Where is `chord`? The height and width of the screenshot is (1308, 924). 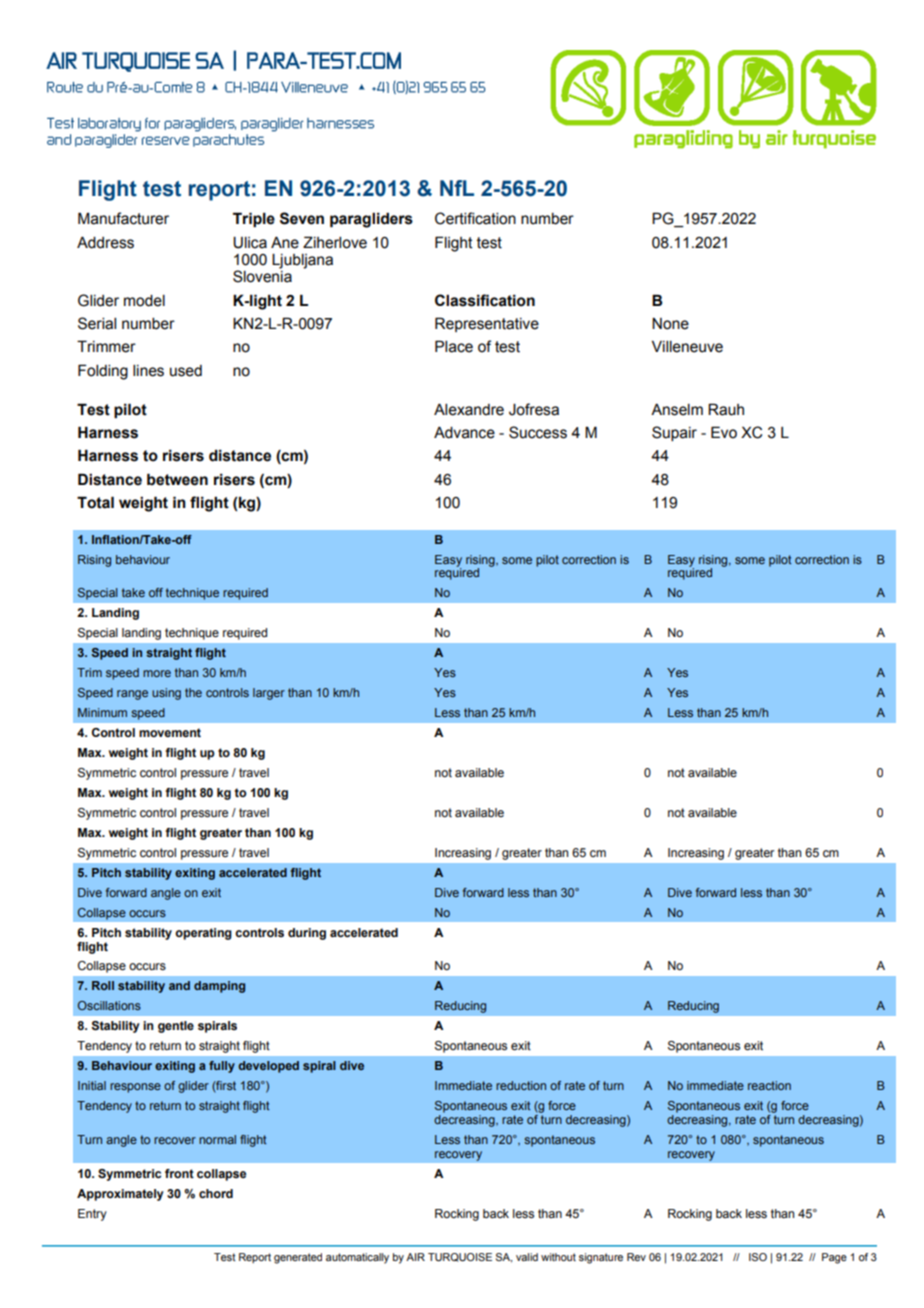
chord is located at coordinates (216, 1193).
